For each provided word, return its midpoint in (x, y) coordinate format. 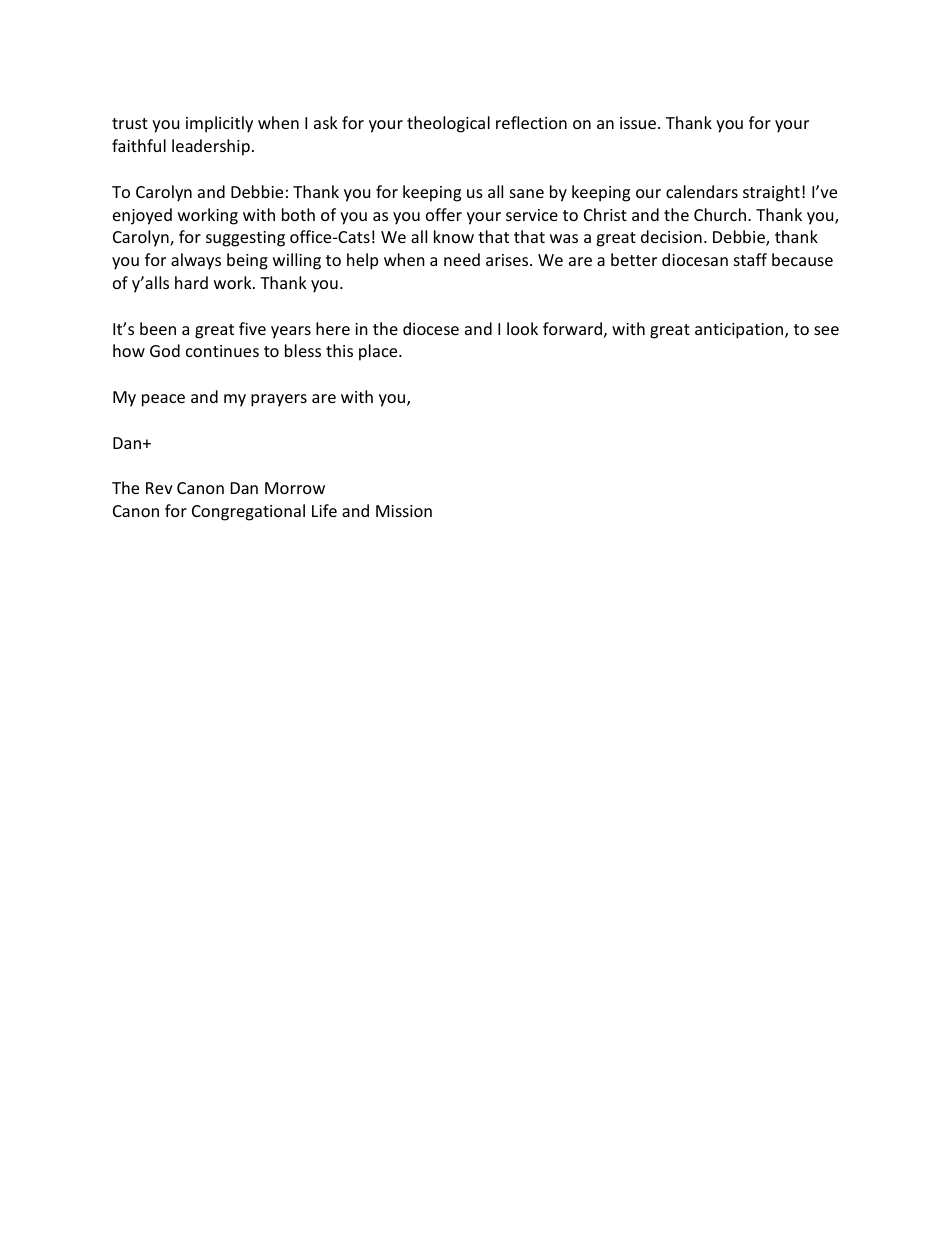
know (454, 236)
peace (163, 400)
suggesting (245, 239)
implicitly (219, 124)
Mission (404, 511)
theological (448, 124)
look (522, 328)
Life (324, 510)
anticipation (740, 331)
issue (638, 123)
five (252, 328)
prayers (279, 400)
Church (720, 214)
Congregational (248, 512)
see (826, 330)
